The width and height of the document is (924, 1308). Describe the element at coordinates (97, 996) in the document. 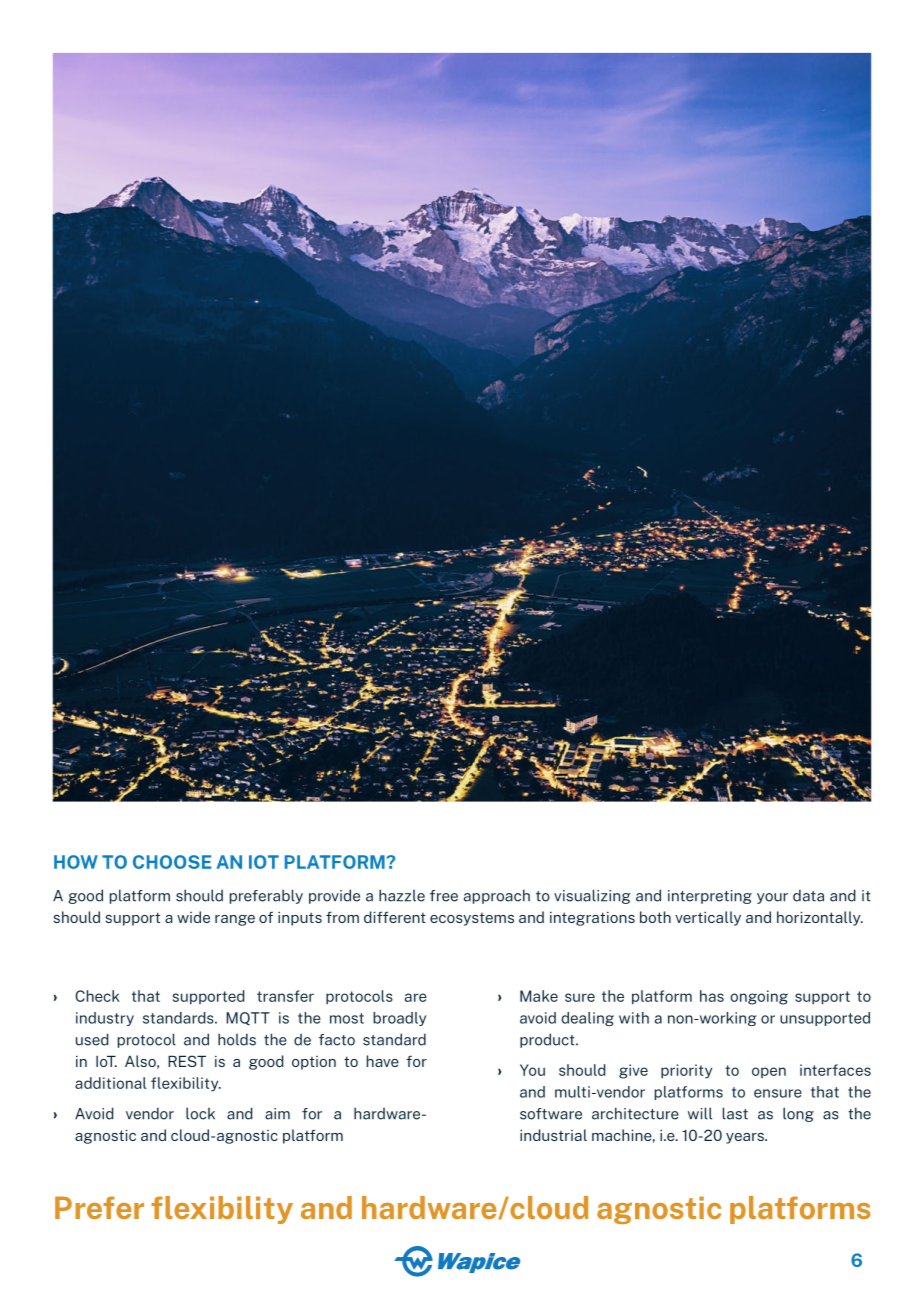

I see `Check` at that location.
